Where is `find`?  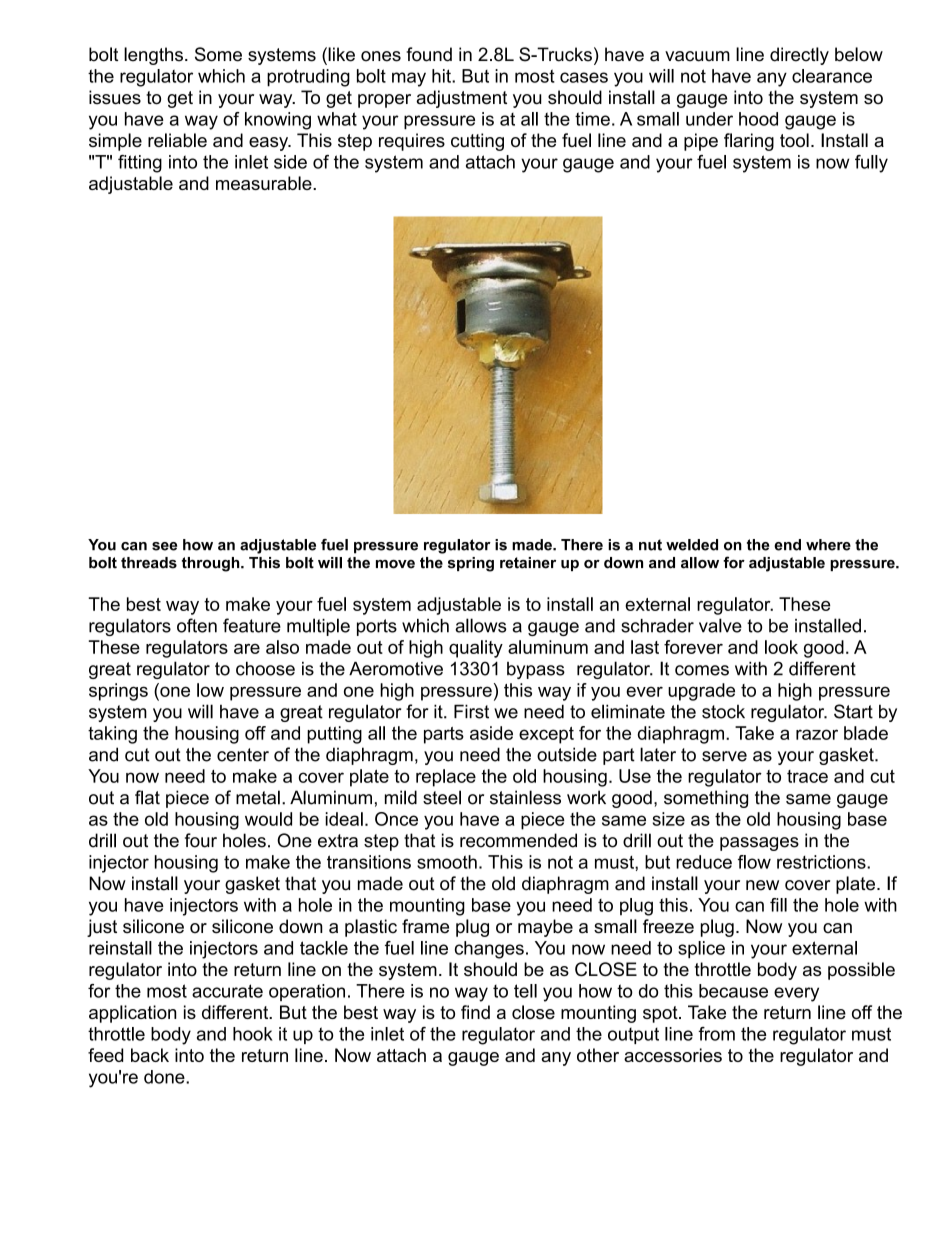 find is located at coordinates (475, 1012).
